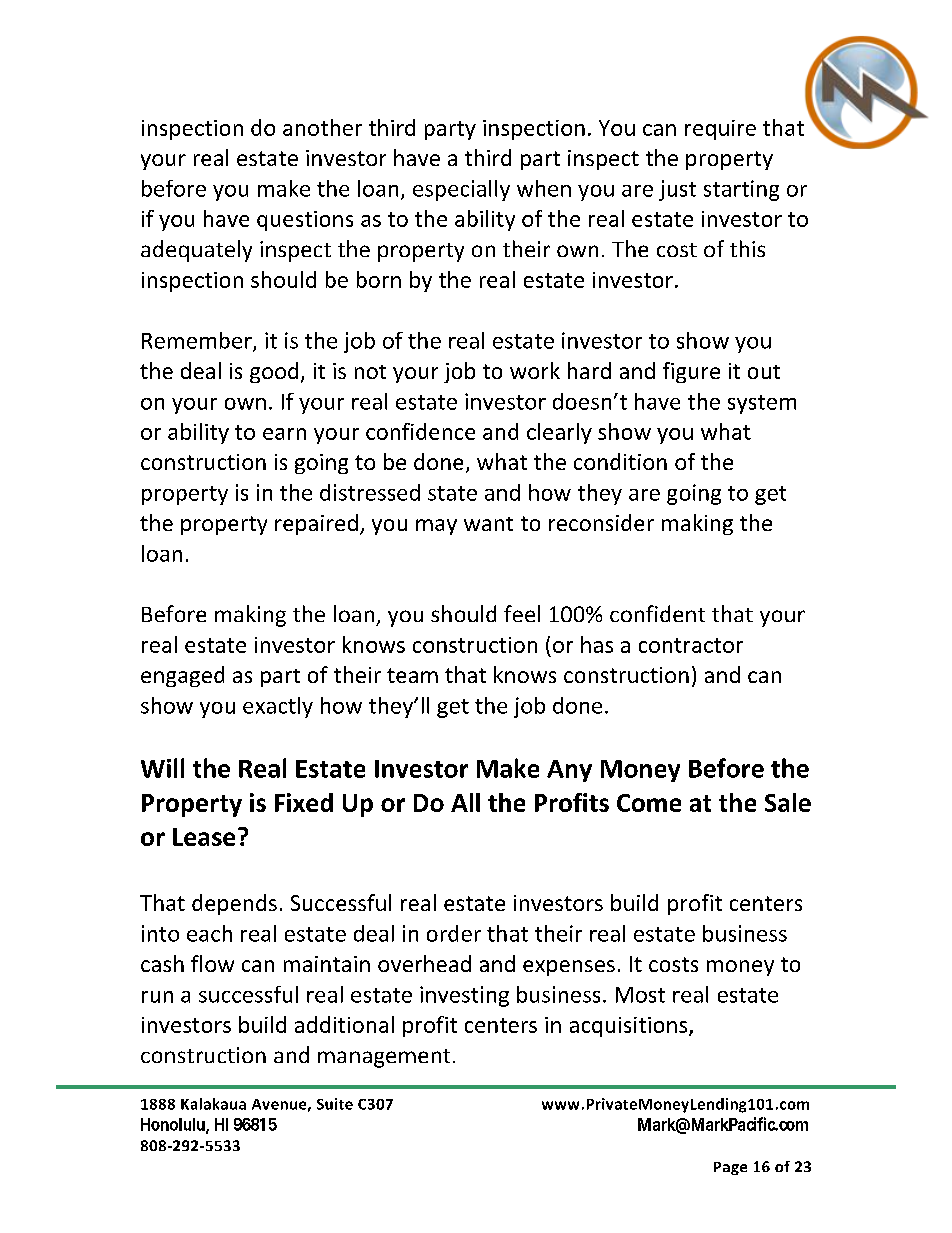 The width and height of the document is (952, 1233). What do you see at coordinates (454, 933) in the document?
I see `order` at bounding box center [454, 933].
